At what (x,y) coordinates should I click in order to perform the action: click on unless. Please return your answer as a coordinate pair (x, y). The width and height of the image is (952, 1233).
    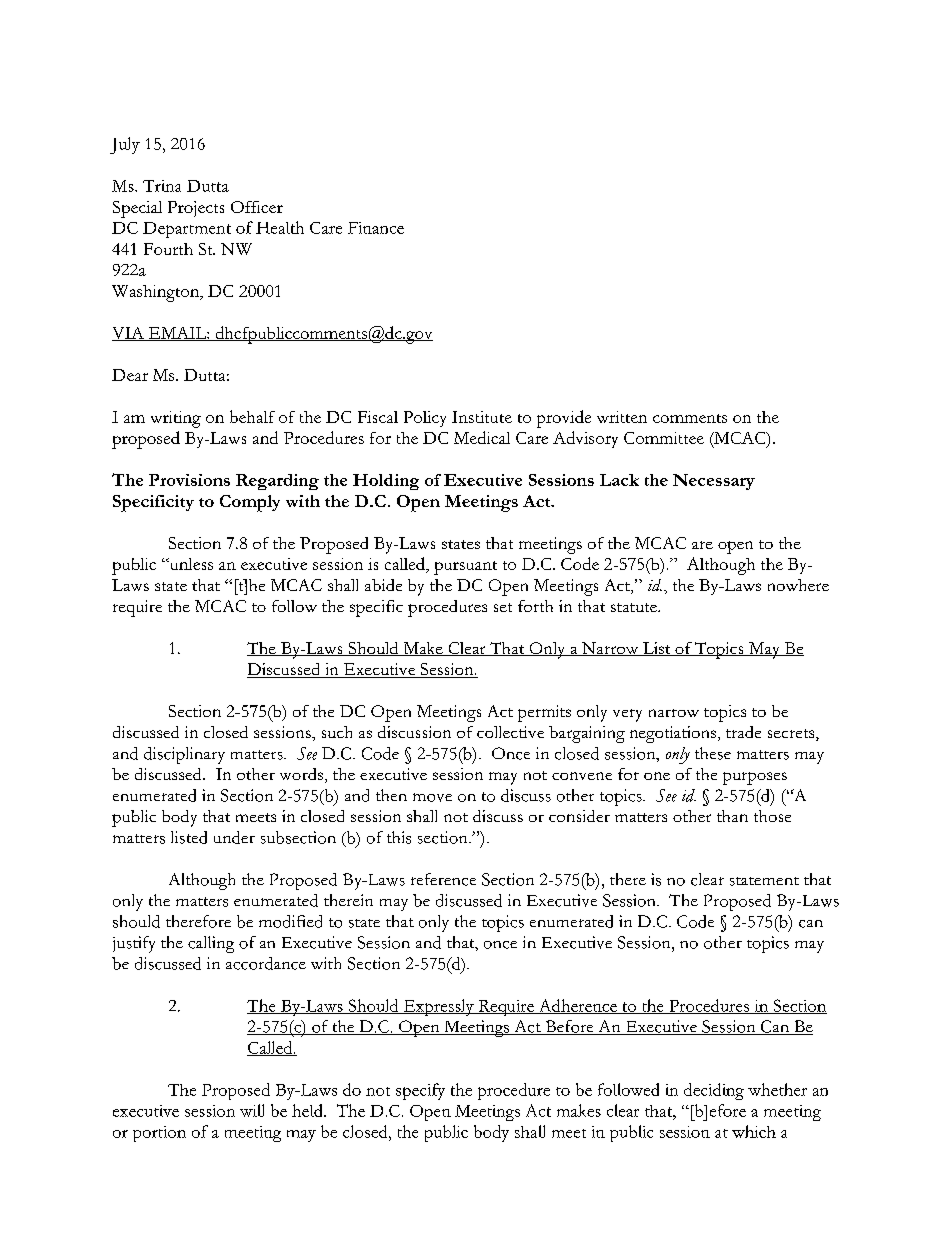
    Looking at the image, I should click on (190, 564).
